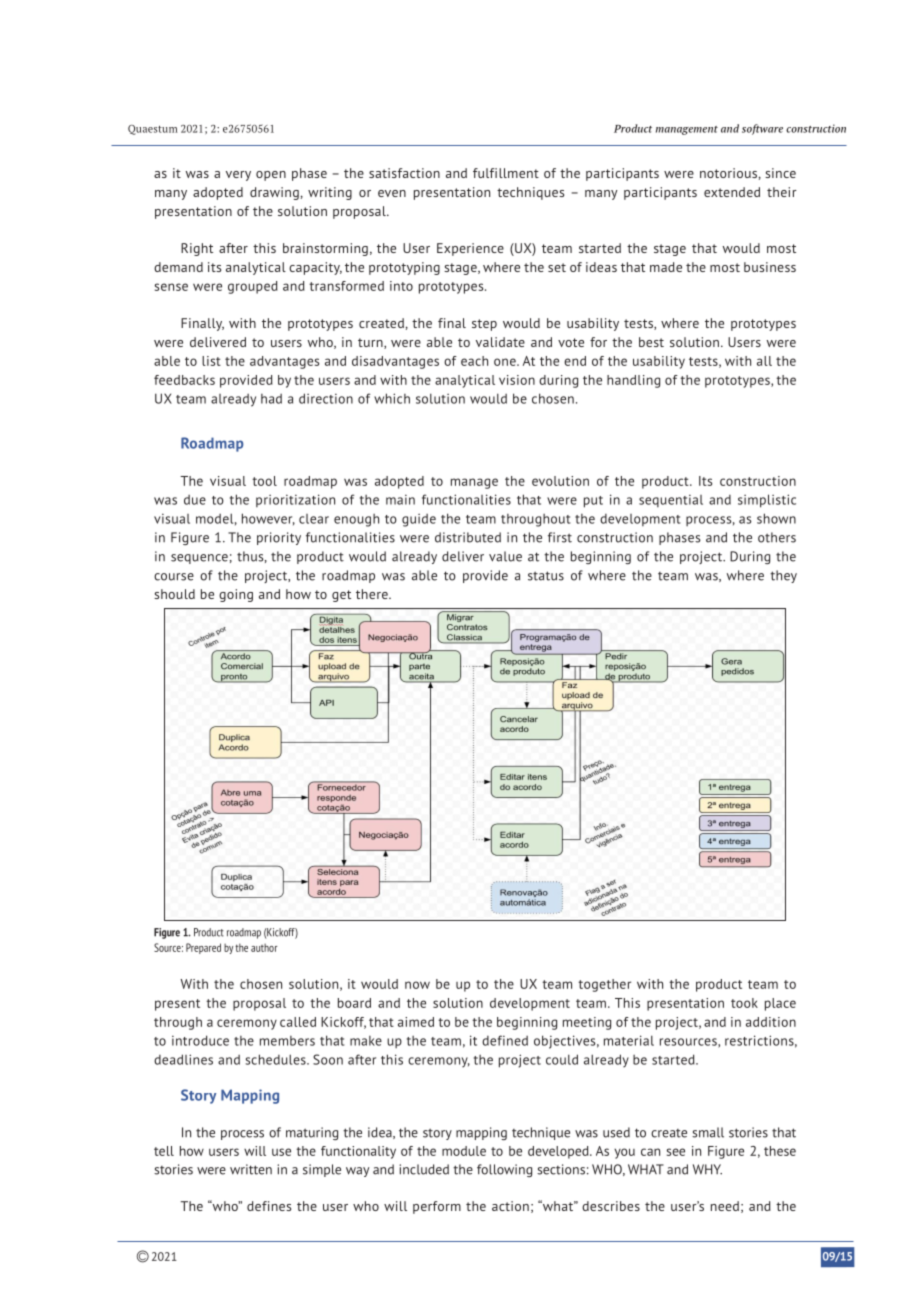 The image size is (924, 1308). Describe the element at coordinates (546, 576) in the document. I see `status` at that location.
